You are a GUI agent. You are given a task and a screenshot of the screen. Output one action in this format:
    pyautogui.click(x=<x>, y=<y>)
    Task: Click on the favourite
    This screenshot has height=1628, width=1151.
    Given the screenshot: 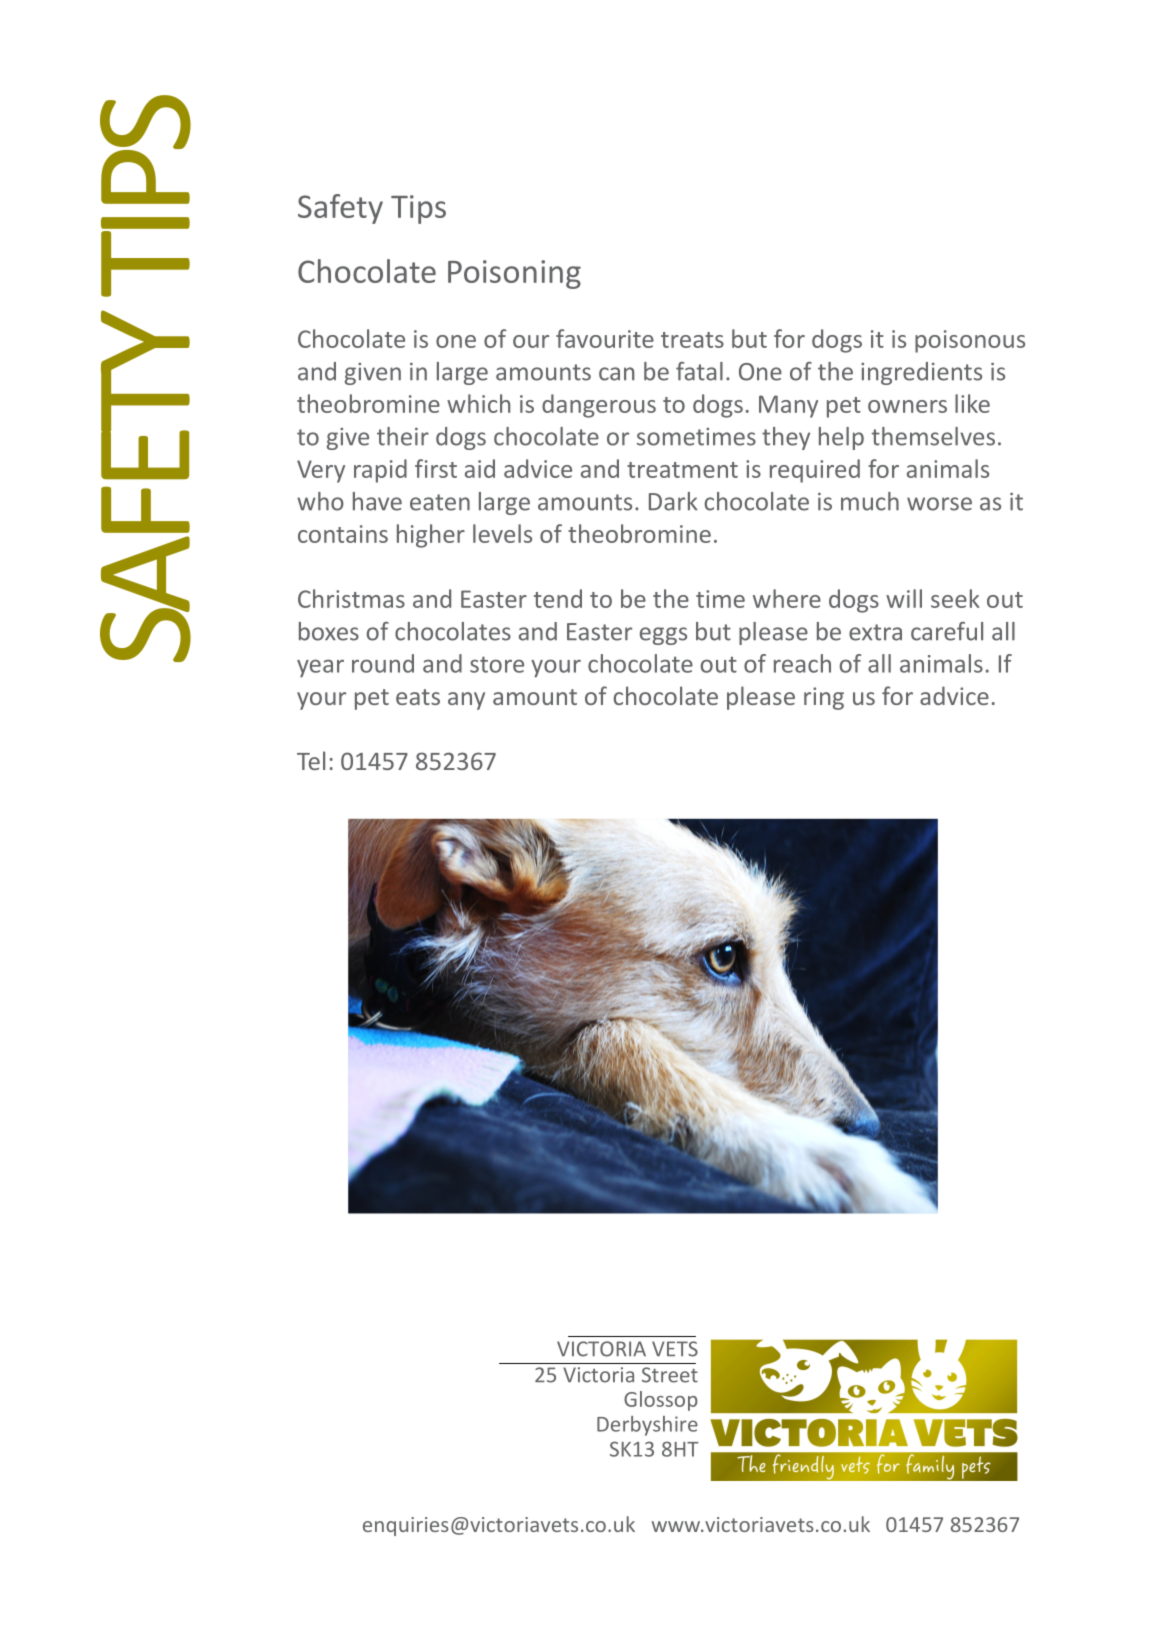 What is the action you would take?
    pyautogui.click(x=605, y=338)
